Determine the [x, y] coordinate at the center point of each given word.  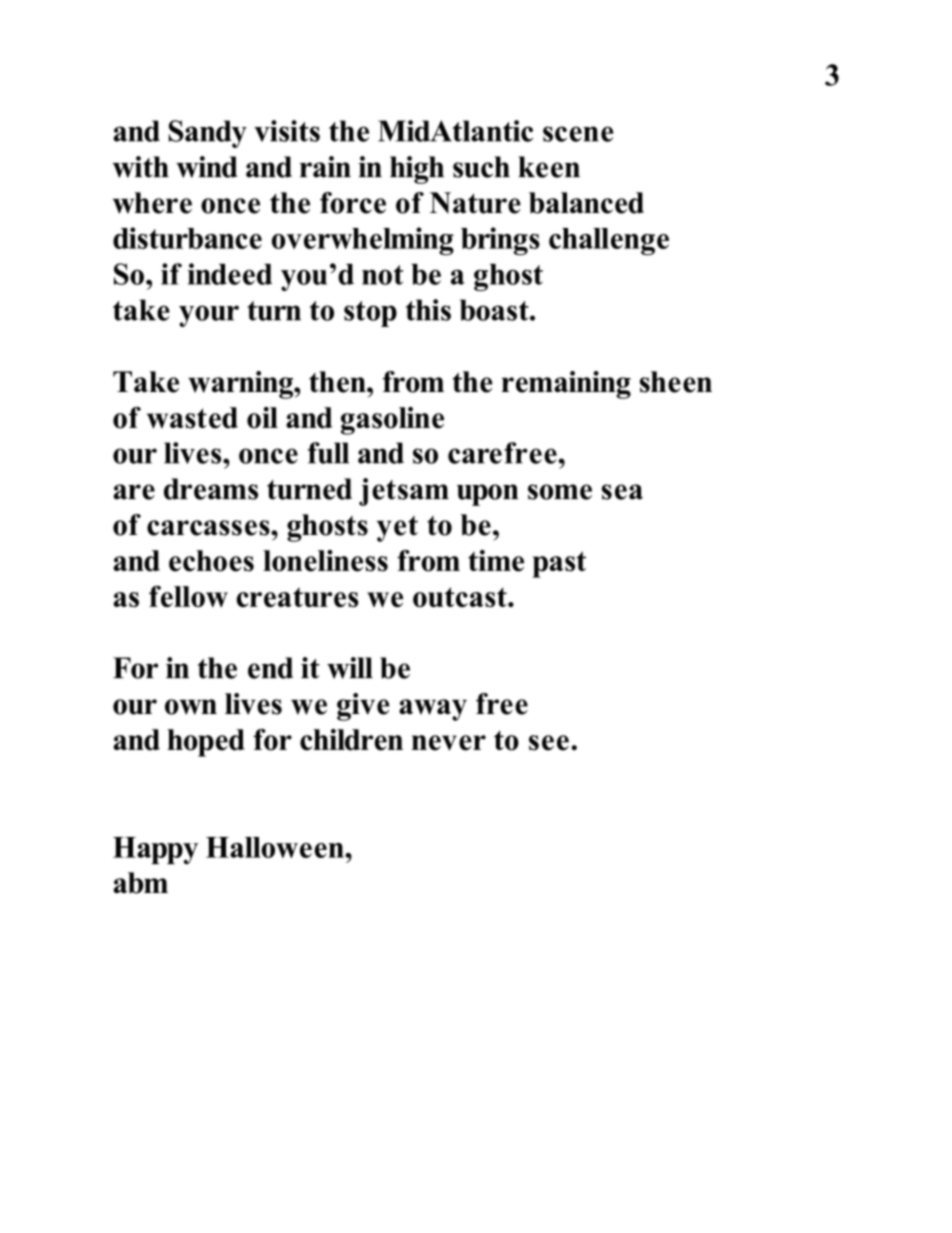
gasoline [392, 421]
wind [207, 167]
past [559, 564]
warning [241, 385]
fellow [188, 596]
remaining [566, 385]
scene [578, 134]
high [417, 170]
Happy [155, 850]
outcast [461, 597]
